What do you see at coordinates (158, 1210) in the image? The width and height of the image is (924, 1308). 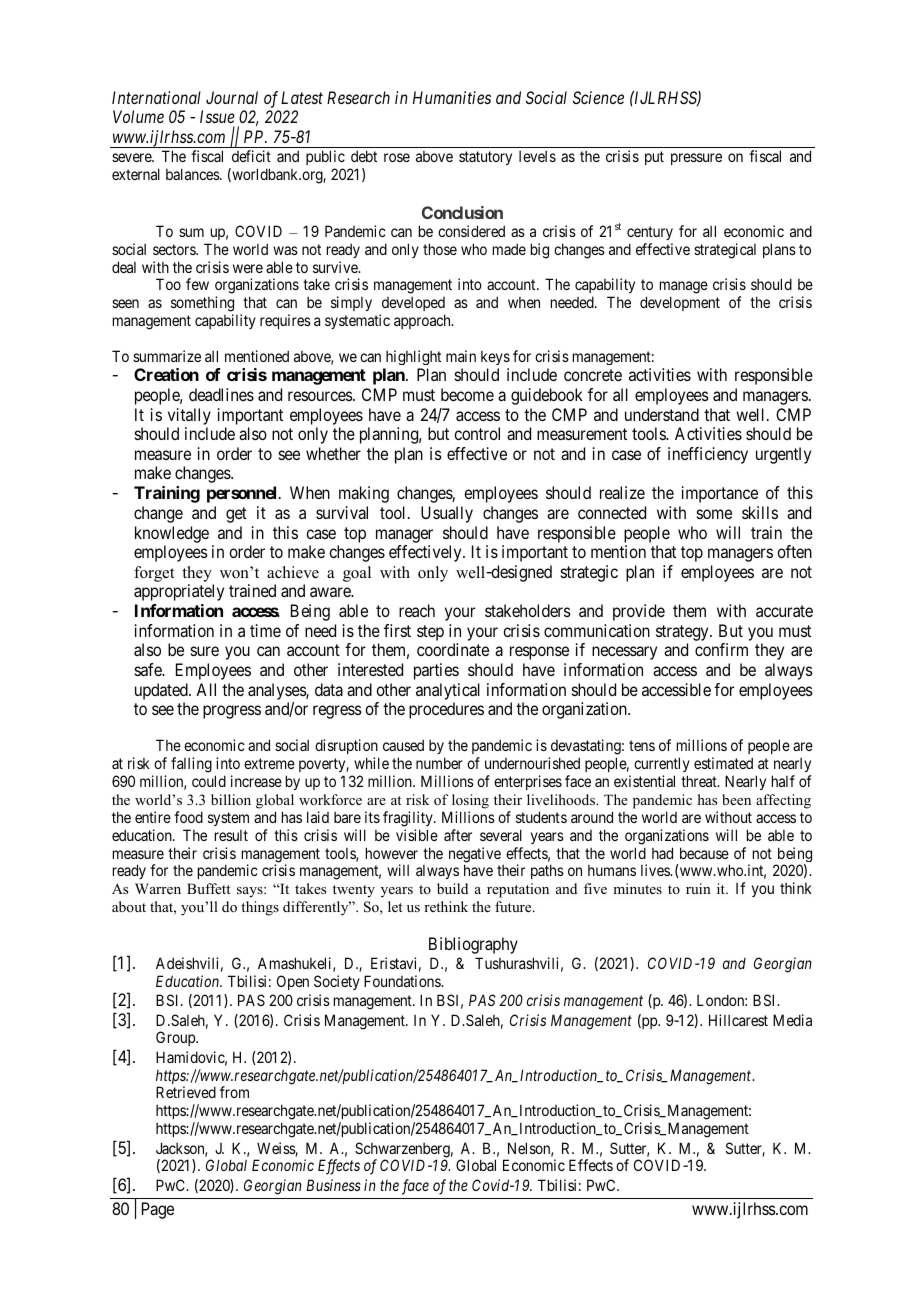 I see `Page` at bounding box center [158, 1210].
